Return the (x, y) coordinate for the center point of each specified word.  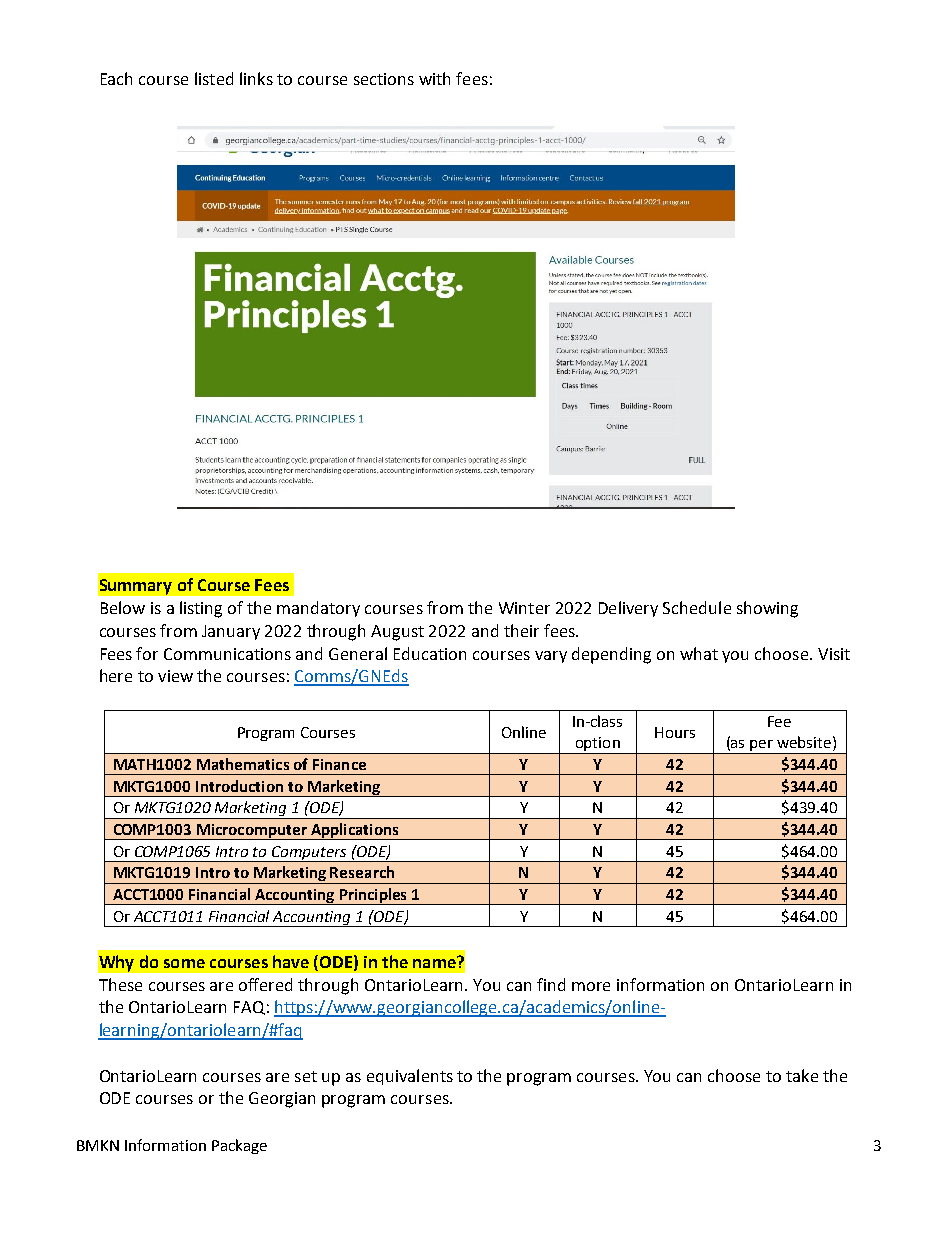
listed (214, 78)
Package (239, 1146)
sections (384, 79)
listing (201, 609)
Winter (524, 608)
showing (767, 609)
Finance (339, 764)
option (597, 745)
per (762, 747)
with (434, 78)
